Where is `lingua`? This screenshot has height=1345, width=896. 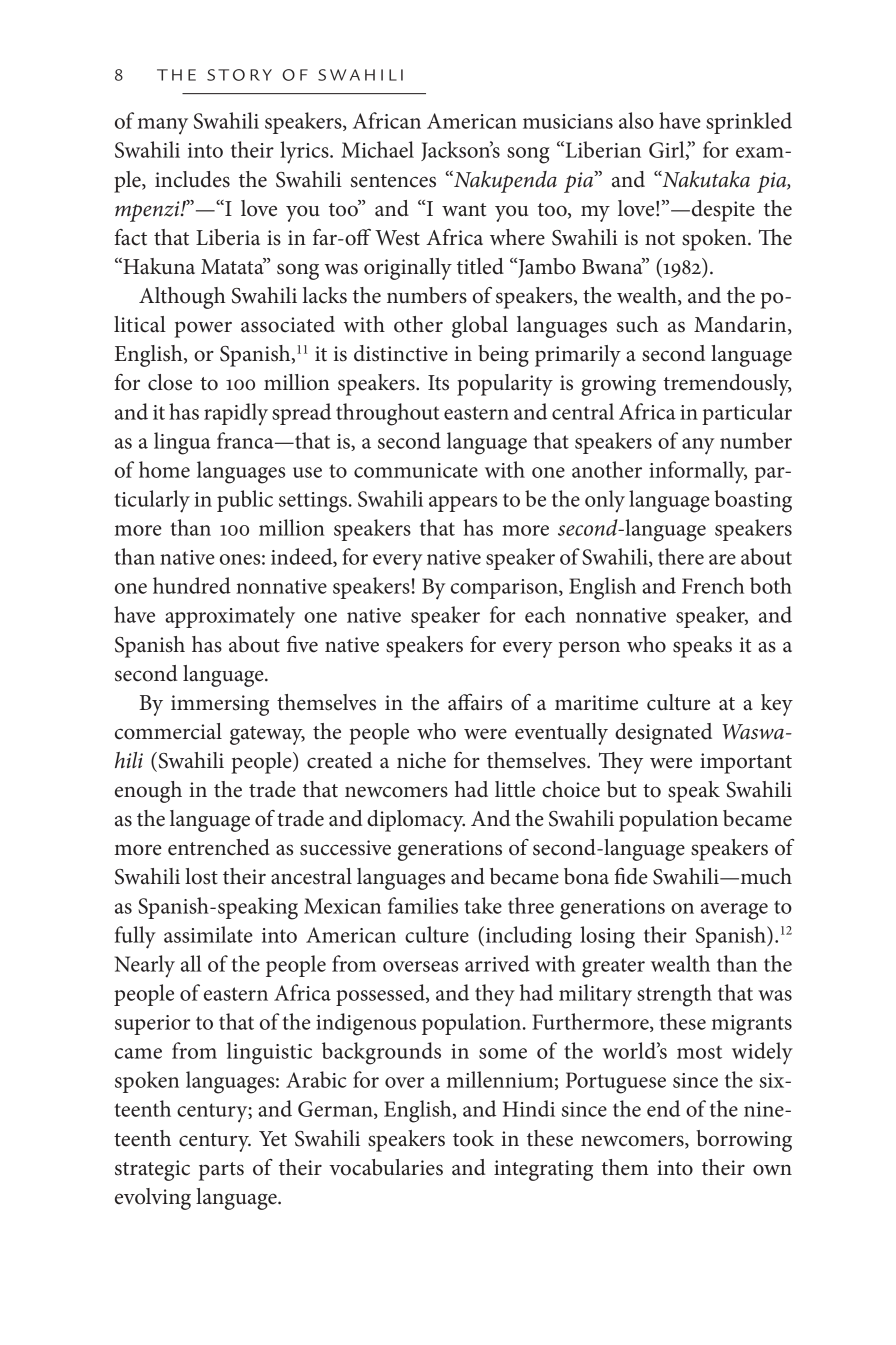 lingua is located at coordinates (182, 443).
